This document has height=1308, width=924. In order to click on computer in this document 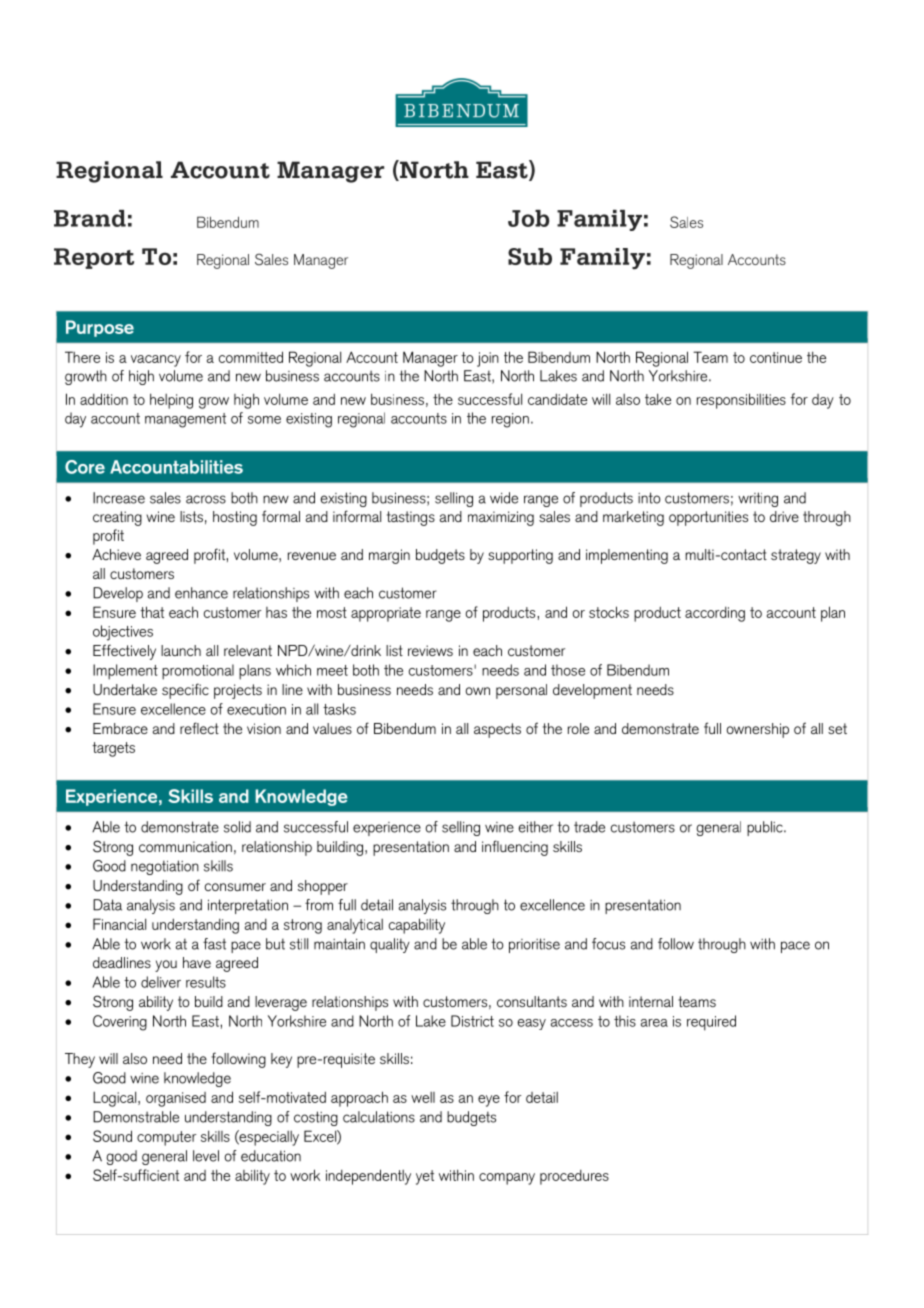, I will do `click(167, 1138)`.
